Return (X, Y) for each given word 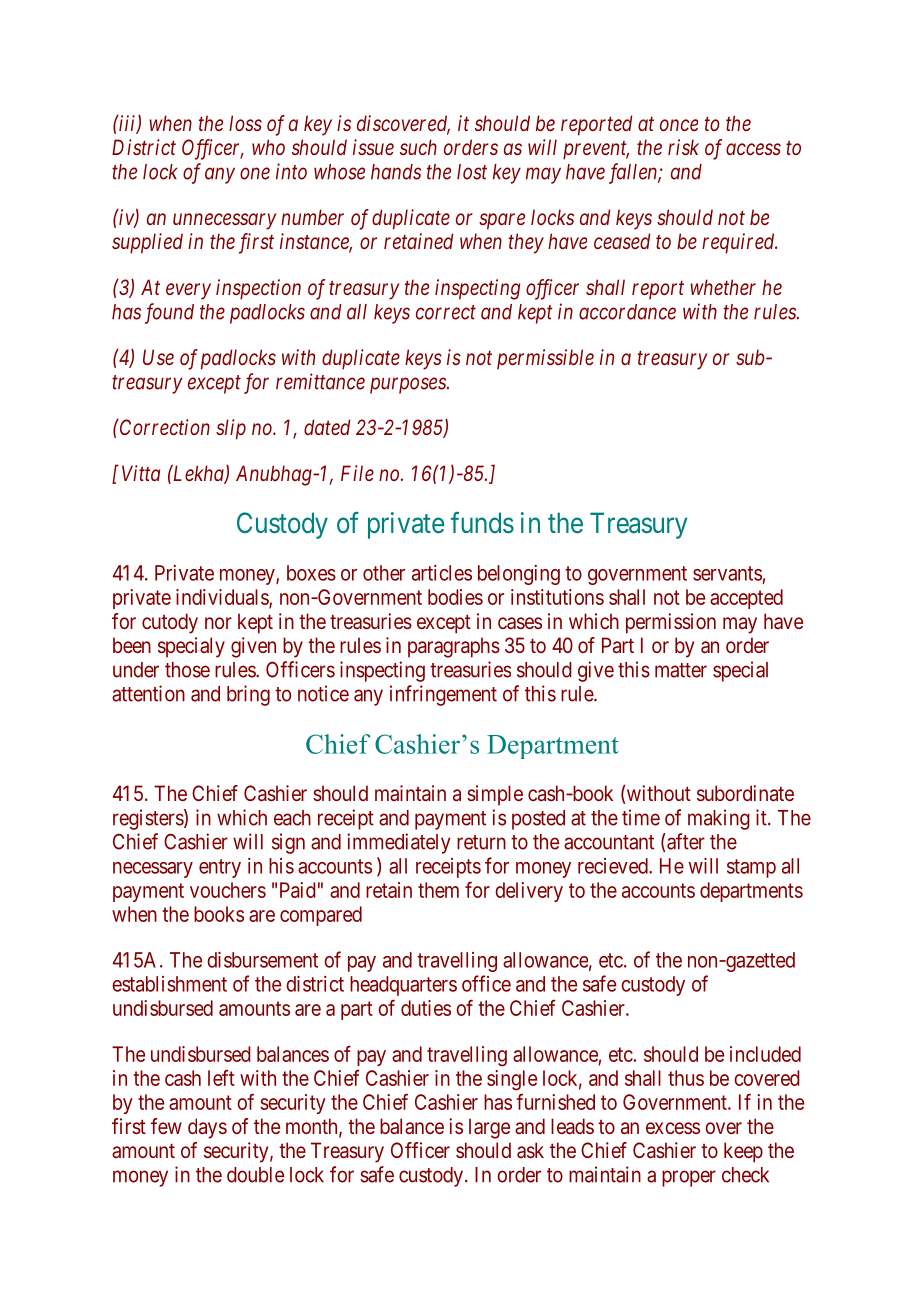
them (438, 890)
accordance (627, 312)
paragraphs (454, 647)
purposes (409, 385)
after (685, 841)
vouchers (228, 890)
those (187, 670)
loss (245, 123)
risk (683, 147)
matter (681, 670)
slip (231, 429)
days (207, 1128)
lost (472, 172)
